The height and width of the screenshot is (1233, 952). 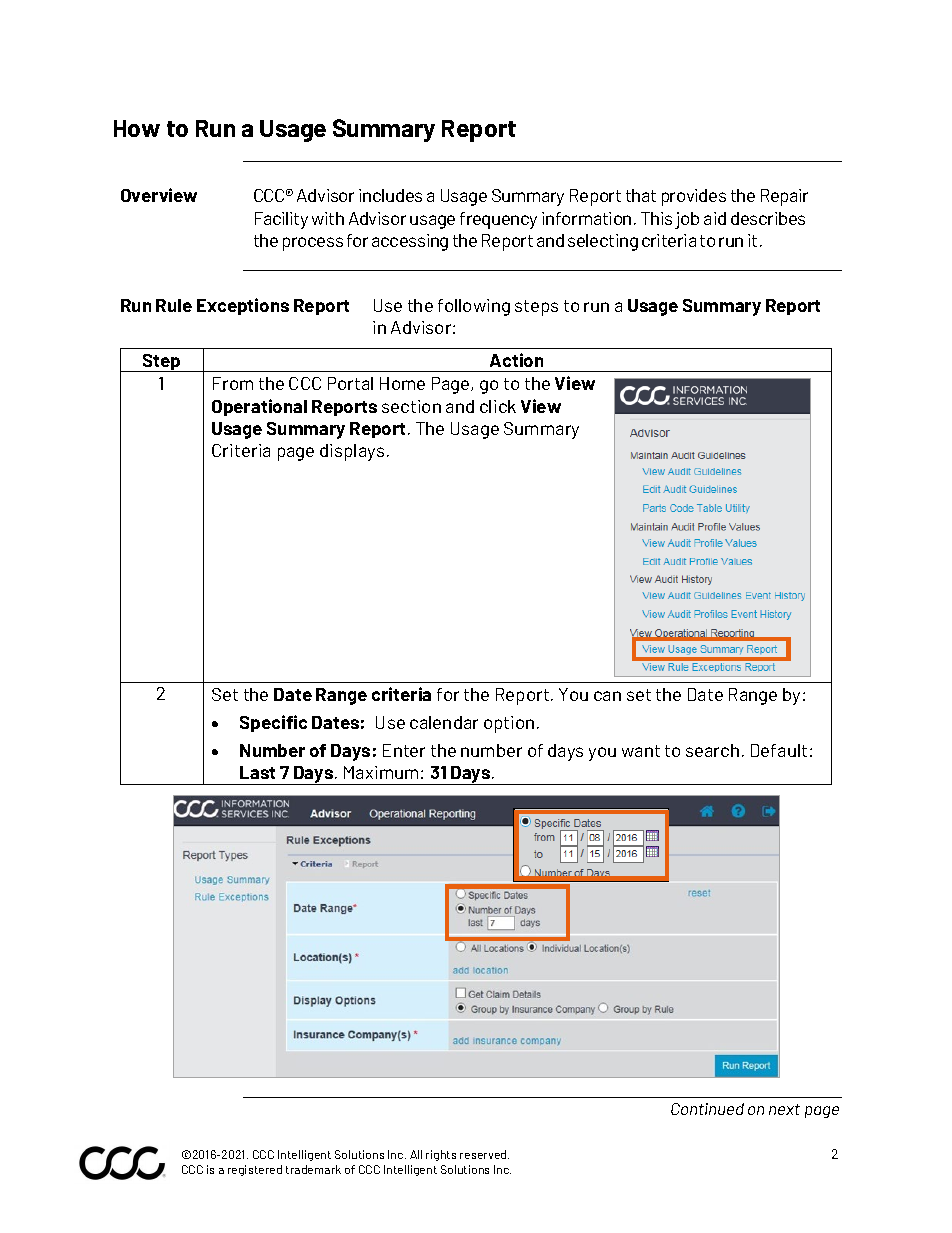 What do you see at coordinates (255, 1170) in the screenshot?
I see `registered` at bounding box center [255, 1170].
